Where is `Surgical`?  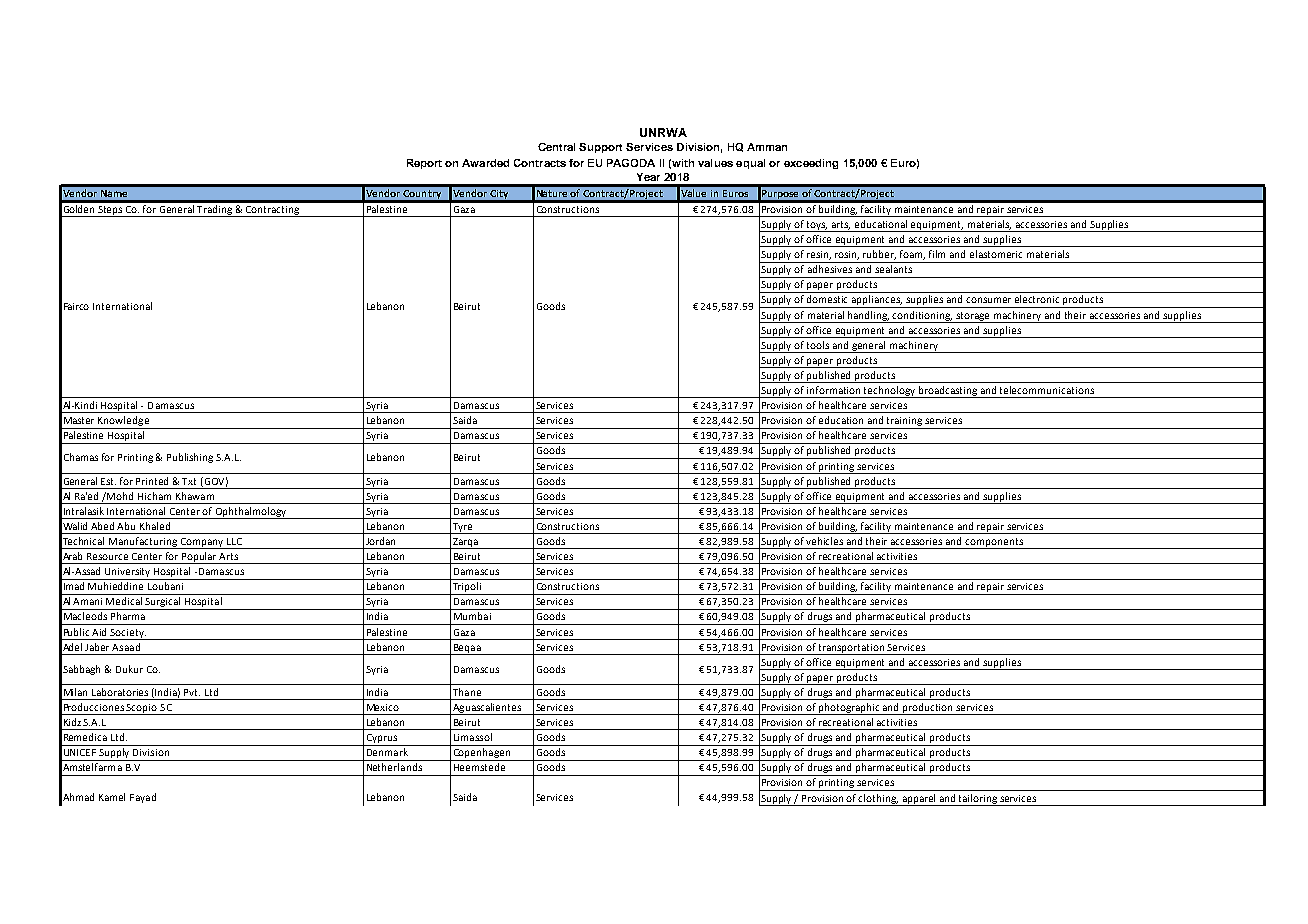 Surgical is located at coordinates (163, 603).
